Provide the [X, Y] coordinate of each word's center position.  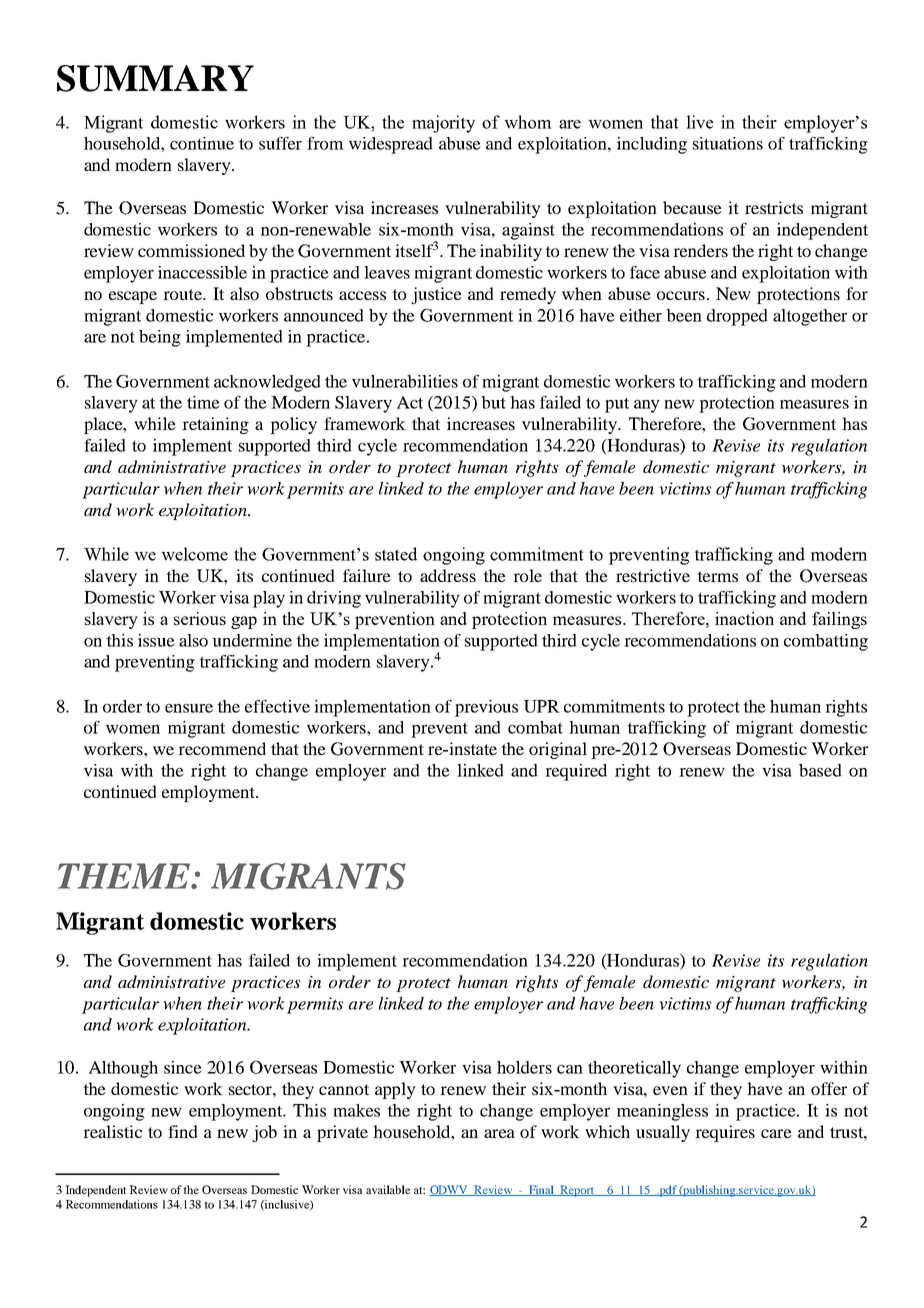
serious [200, 618]
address [448, 575]
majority [443, 124]
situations [728, 143]
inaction [744, 618]
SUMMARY [155, 78]
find [183, 1131]
